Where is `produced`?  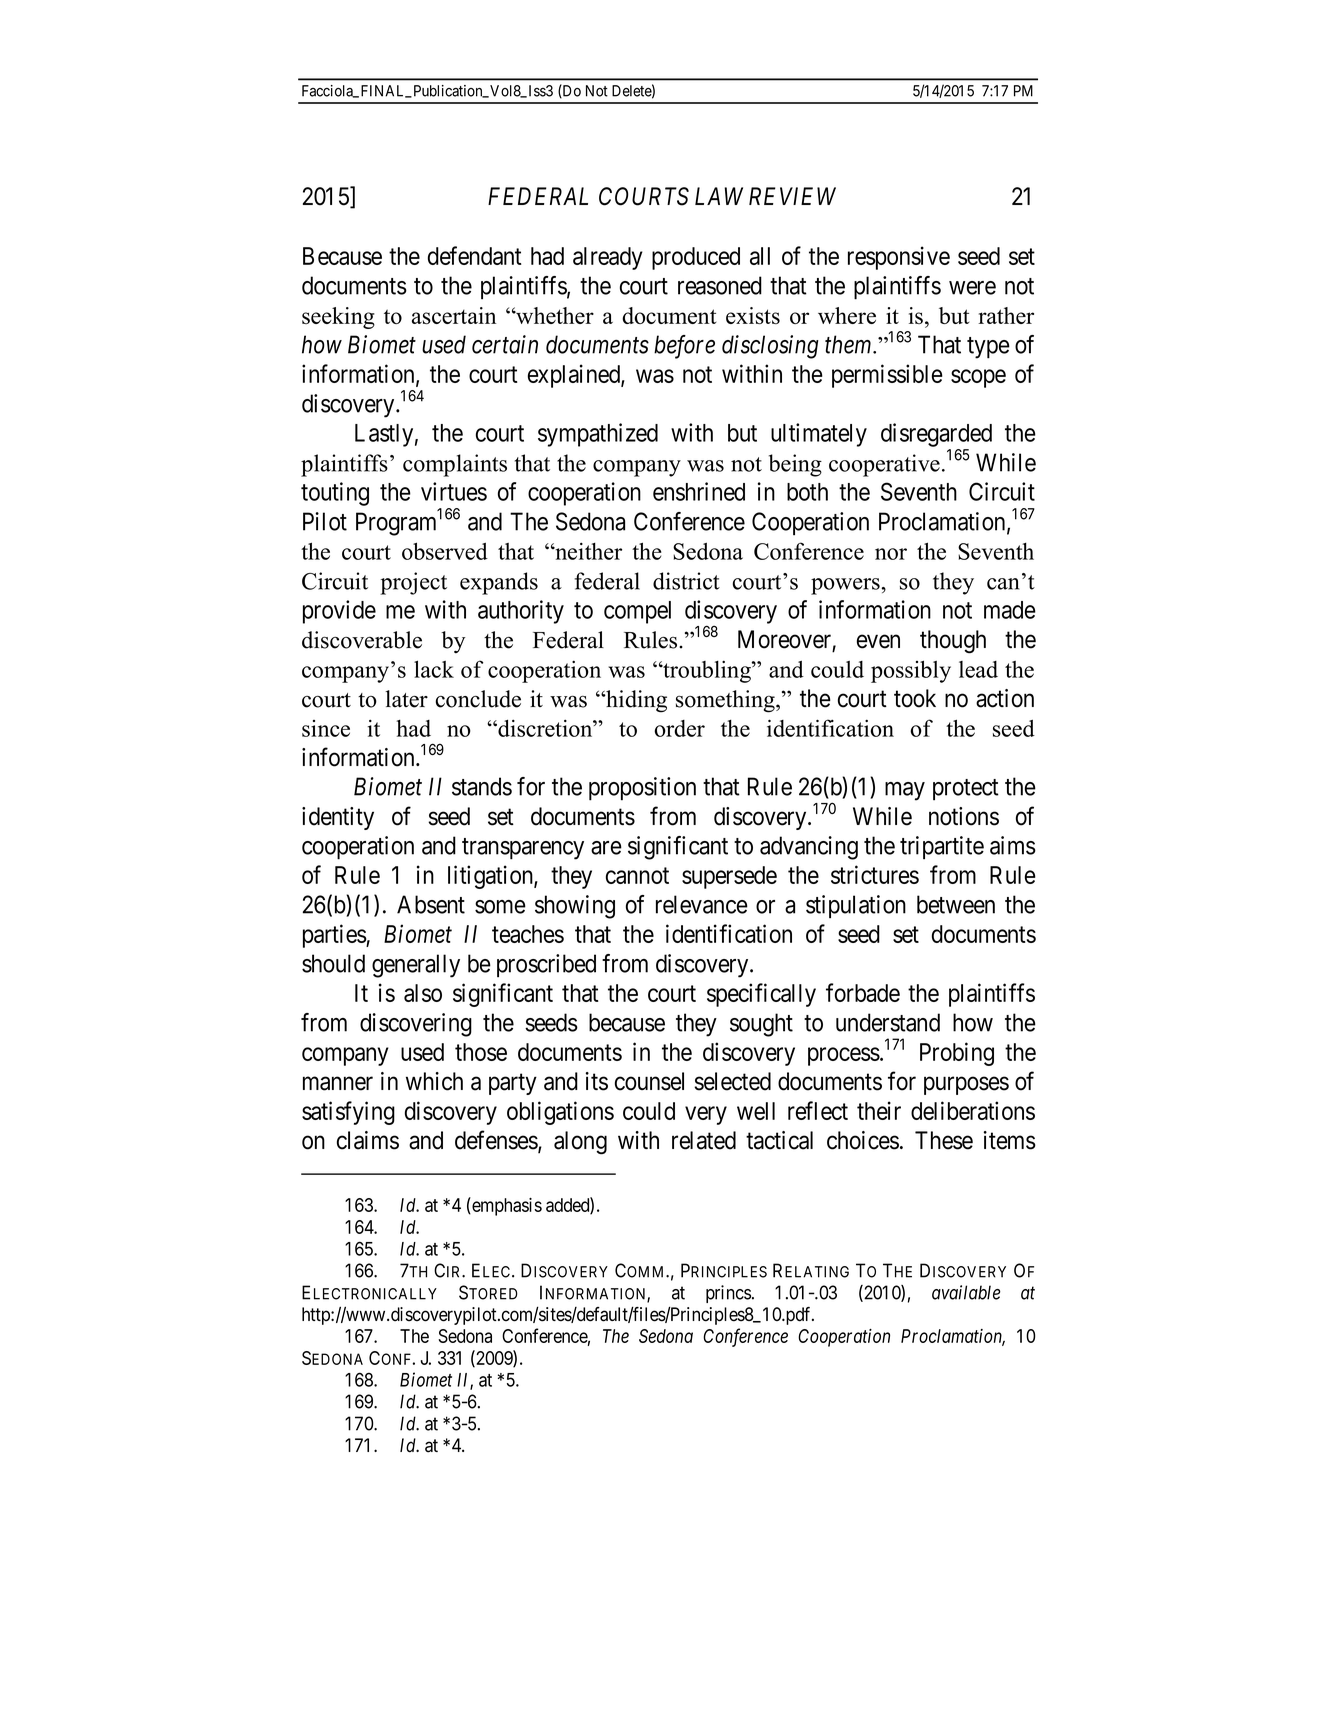 produced is located at coordinates (696, 258).
